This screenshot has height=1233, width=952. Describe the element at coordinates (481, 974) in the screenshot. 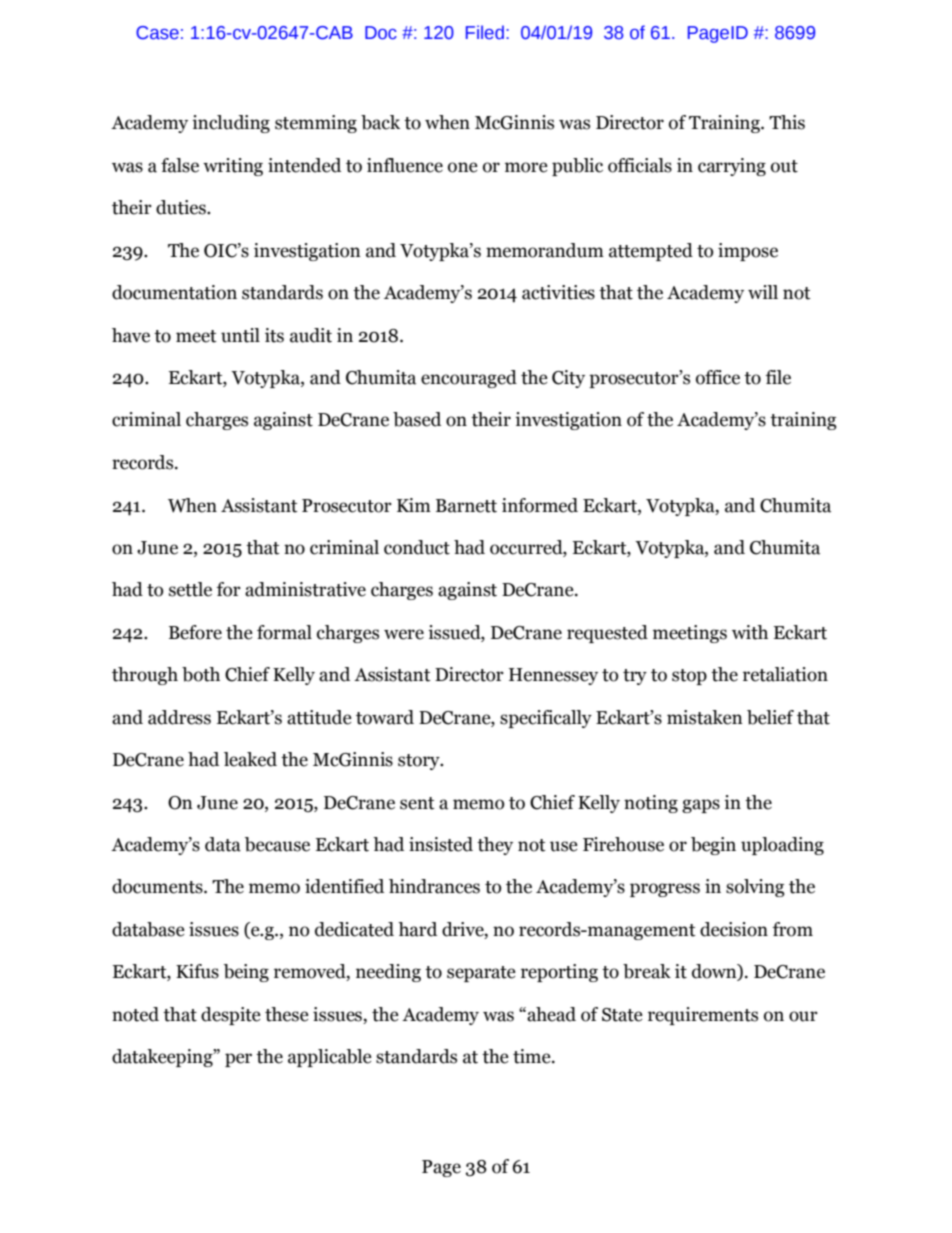

I see `separate` at that location.
